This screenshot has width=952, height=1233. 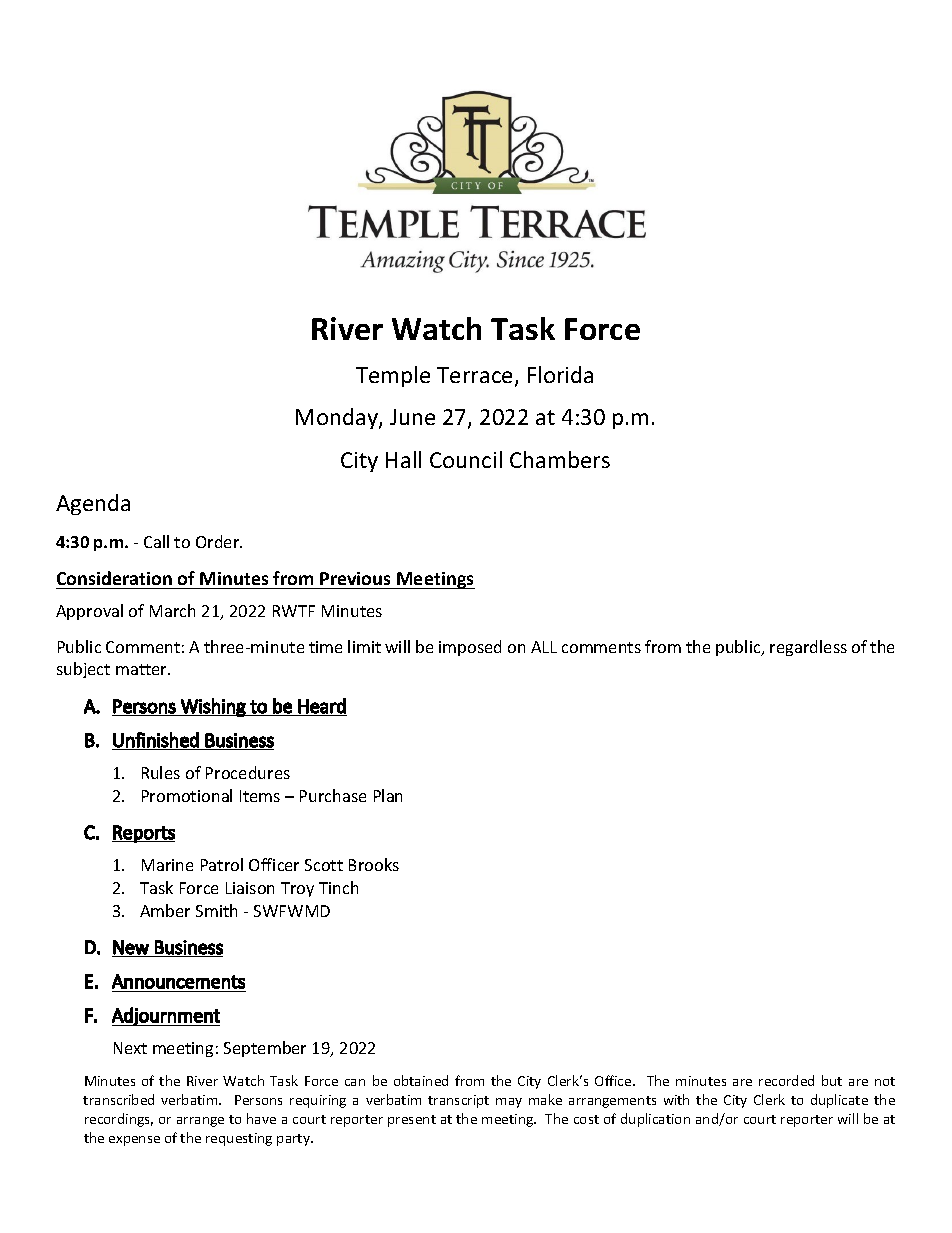 What do you see at coordinates (808, 648) in the screenshot?
I see `regardless` at bounding box center [808, 648].
